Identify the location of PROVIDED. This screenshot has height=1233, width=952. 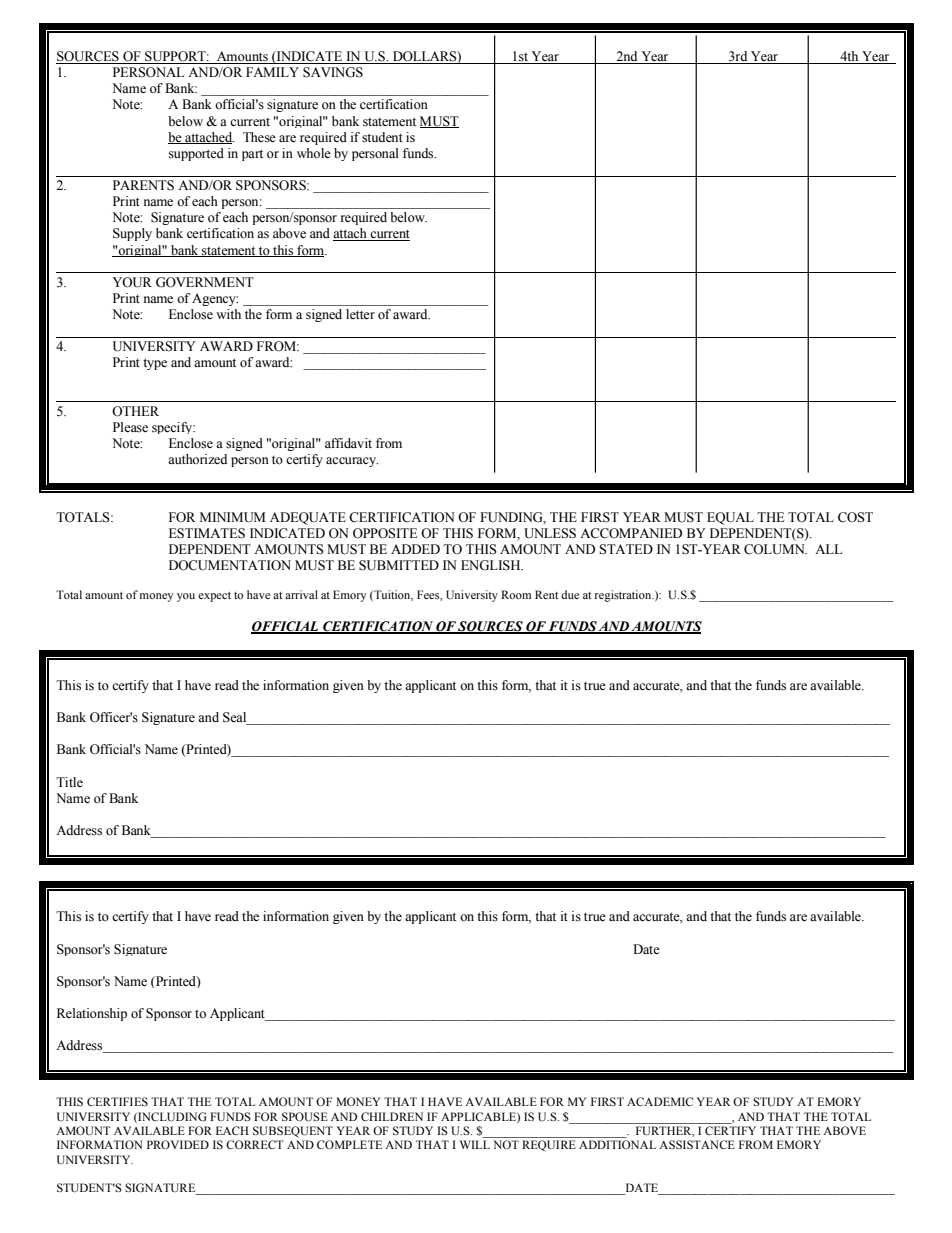
(178, 1144).
